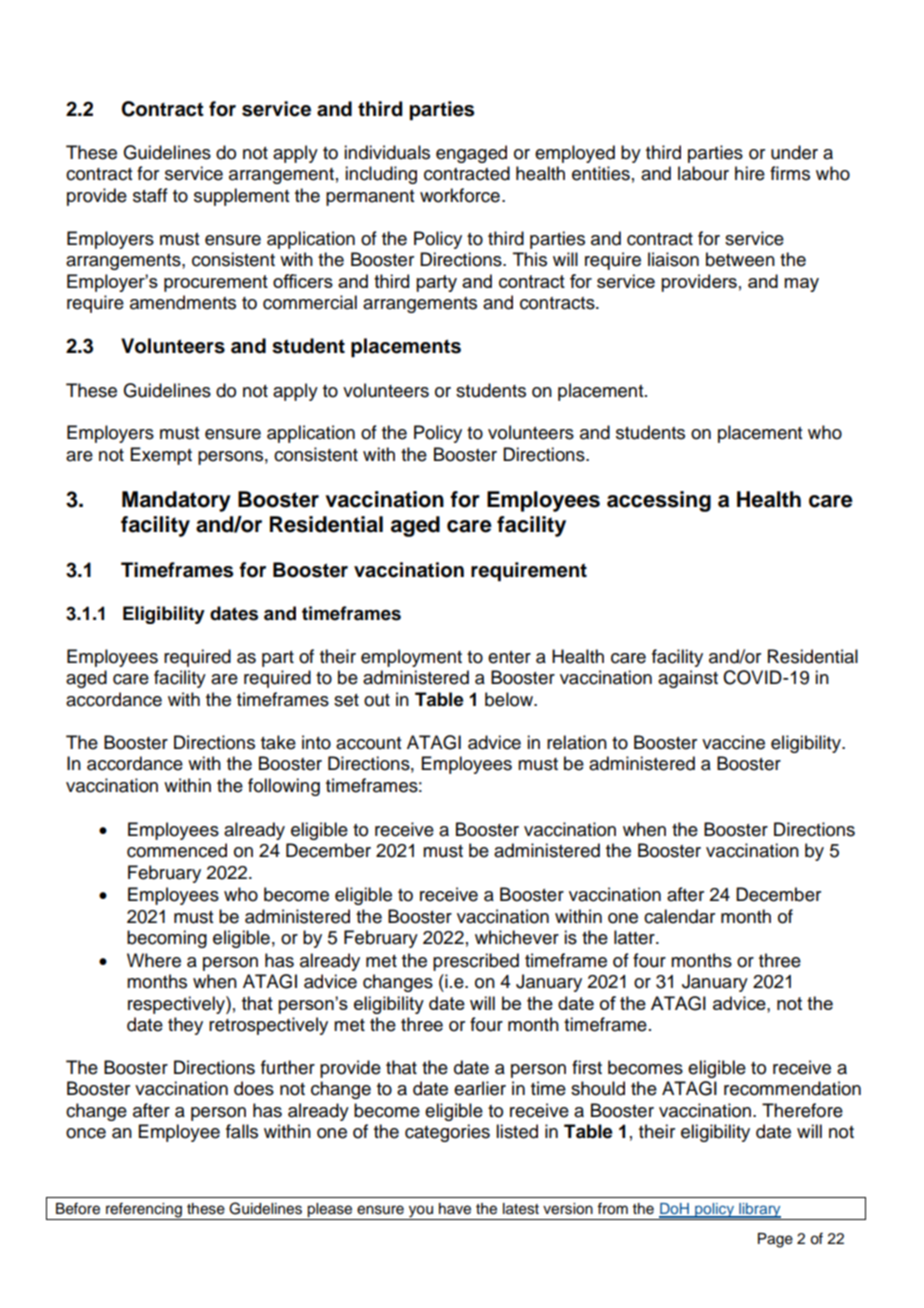 The height and width of the screenshot is (1308, 924). I want to click on labour, so click(703, 173).
